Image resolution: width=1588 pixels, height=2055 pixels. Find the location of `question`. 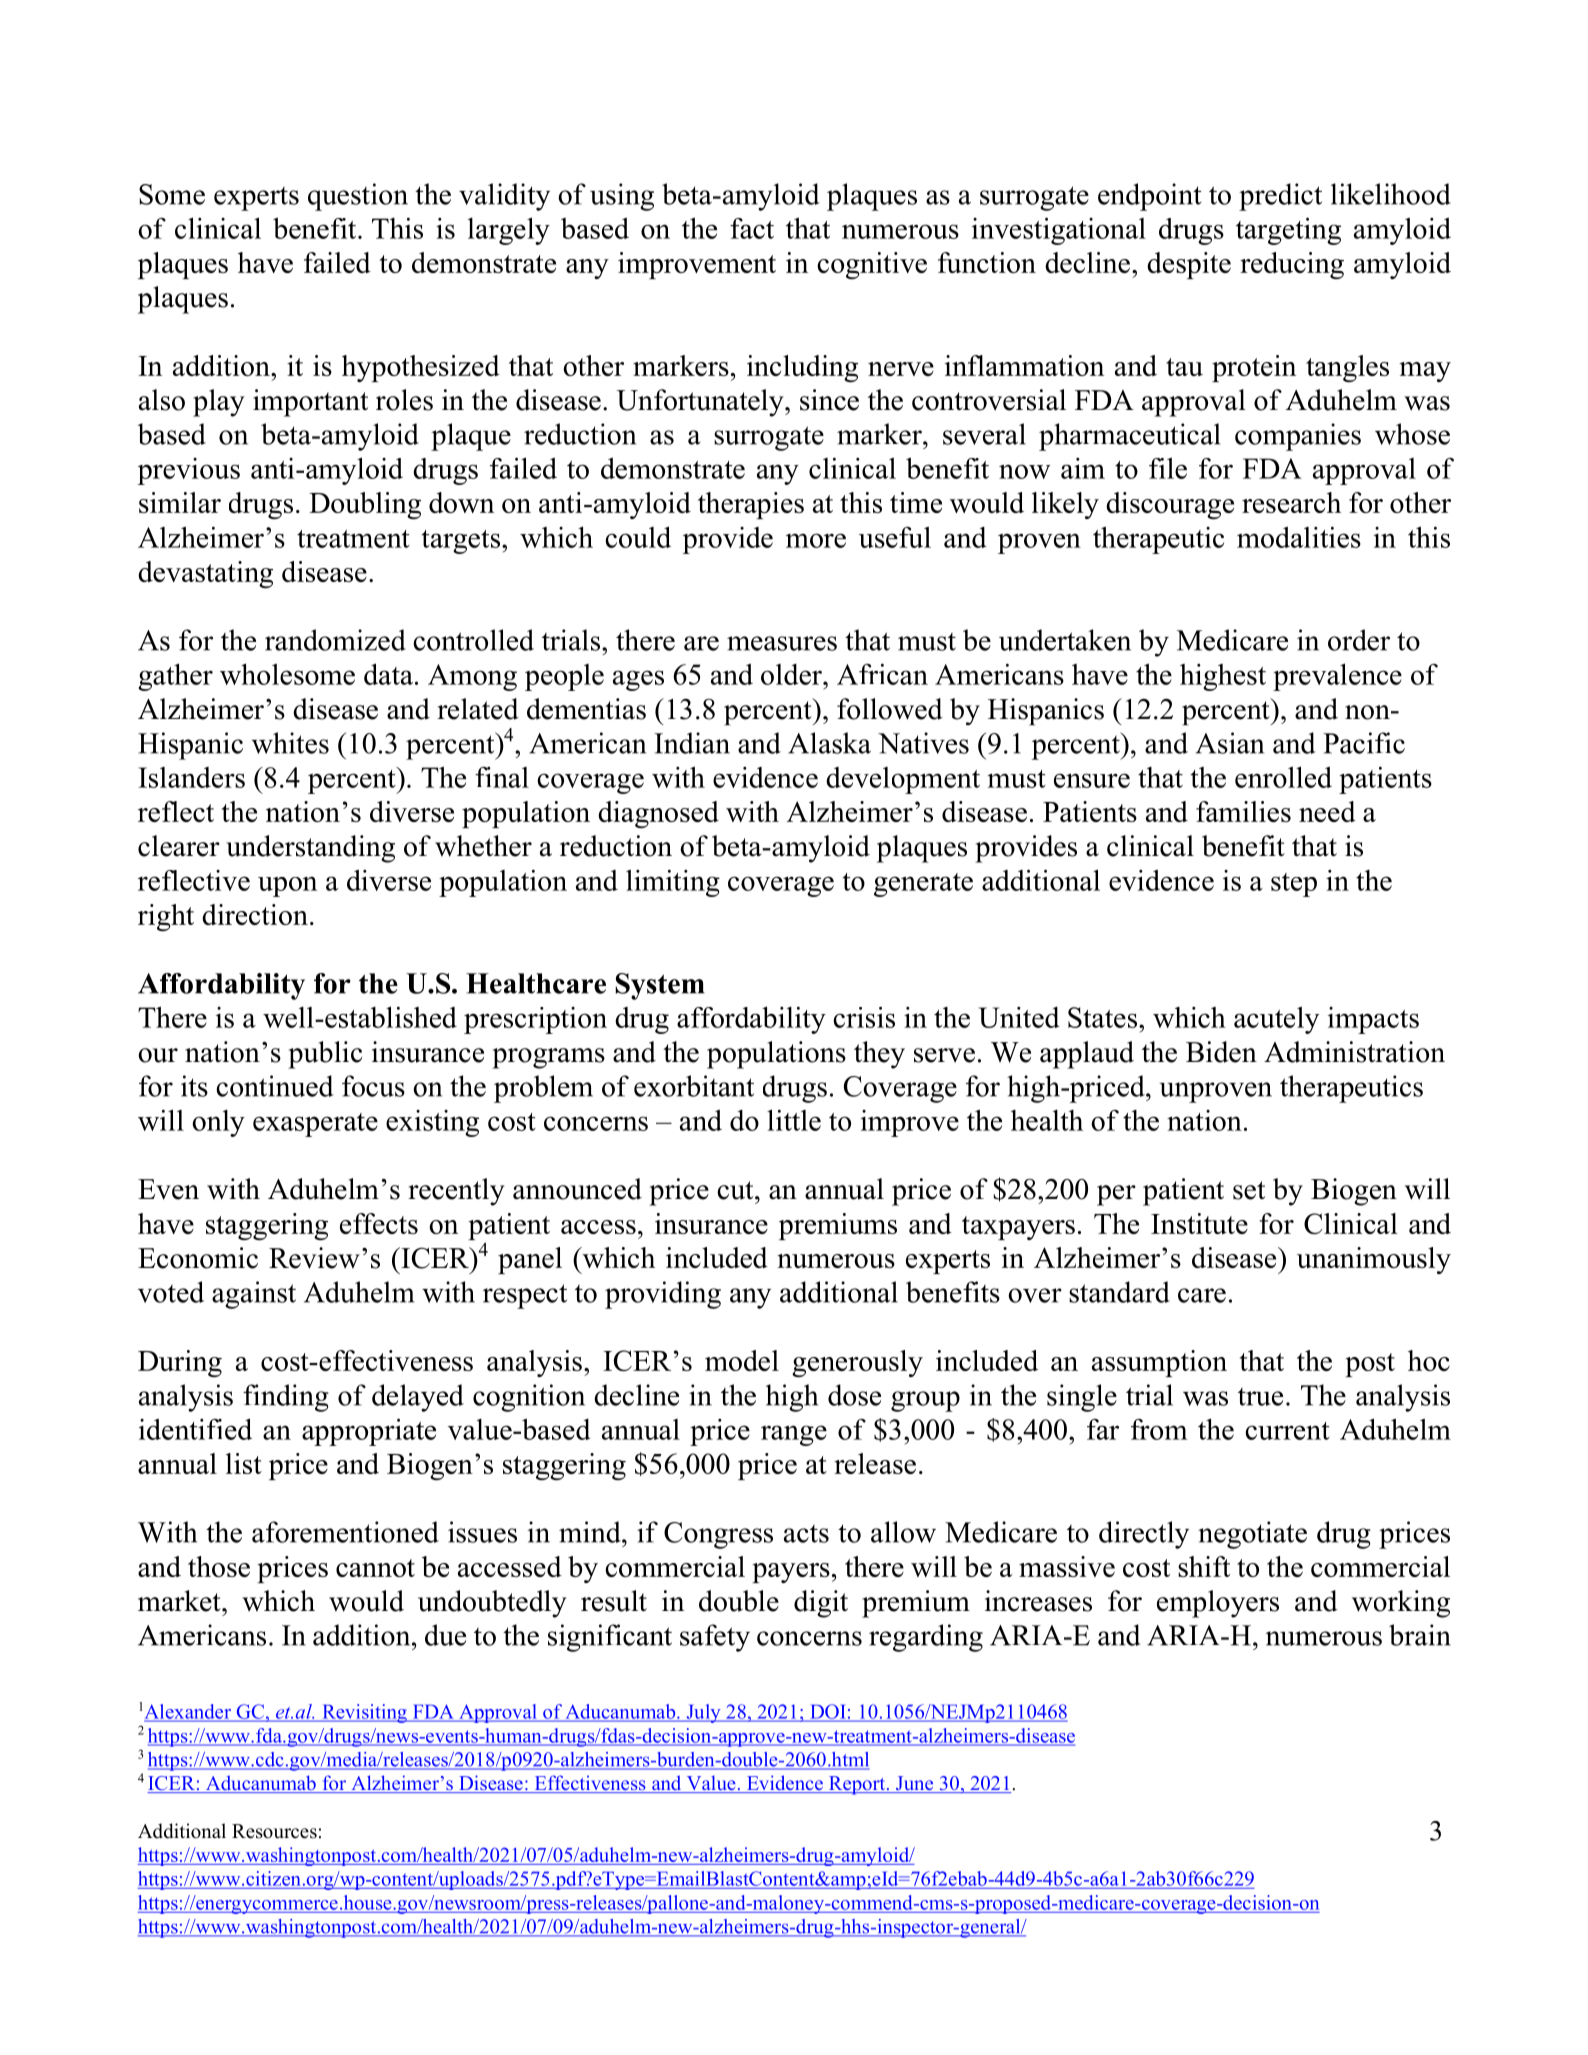

question is located at coordinates (358, 197).
